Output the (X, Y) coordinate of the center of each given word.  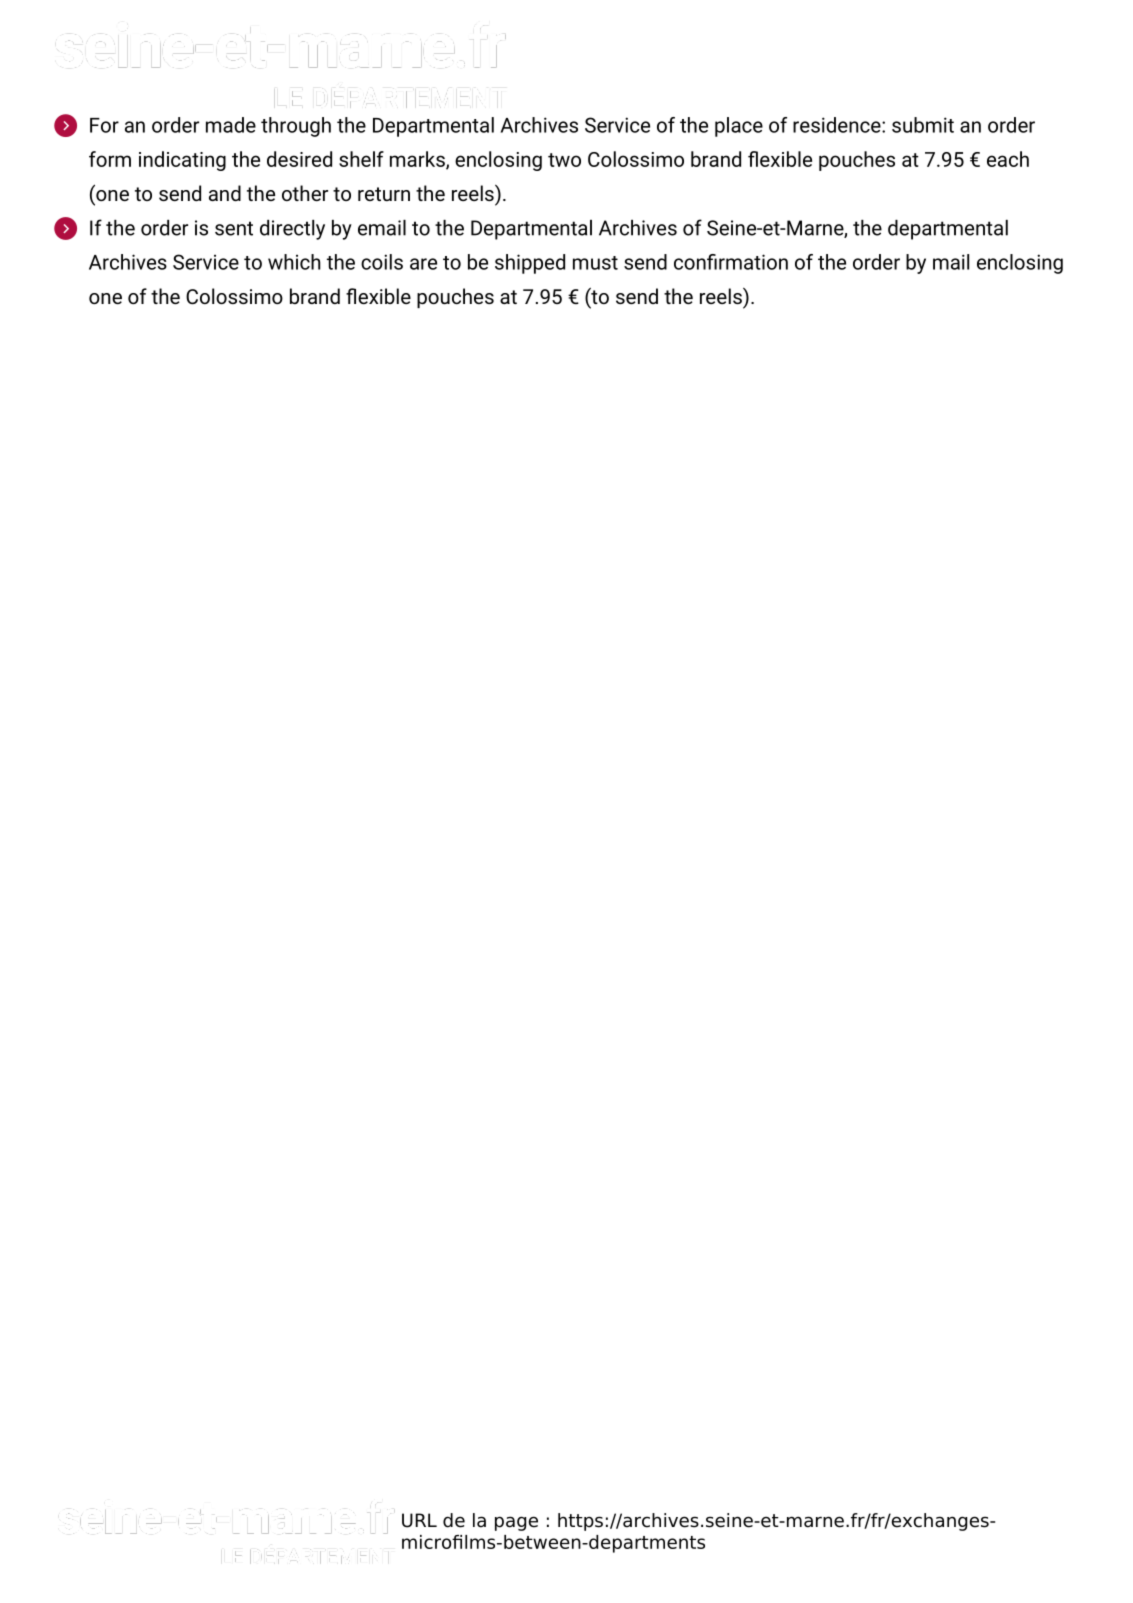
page (516, 1523)
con (691, 264)
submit (923, 125)
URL (419, 1520)
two (564, 160)
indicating (182, 161)
